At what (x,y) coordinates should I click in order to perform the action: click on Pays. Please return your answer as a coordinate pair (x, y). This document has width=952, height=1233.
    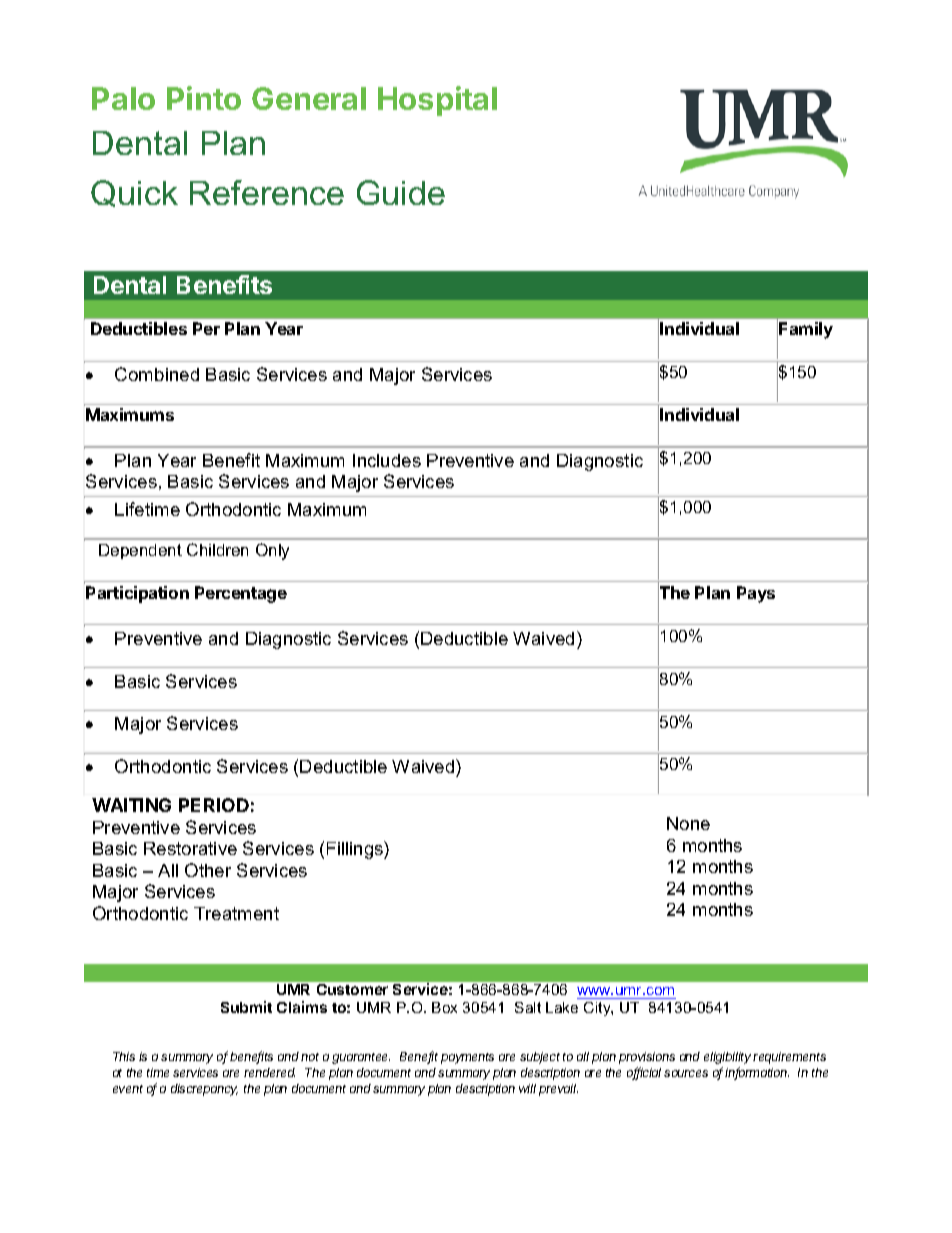
    Looking at the image, I should click on (756, 594).
